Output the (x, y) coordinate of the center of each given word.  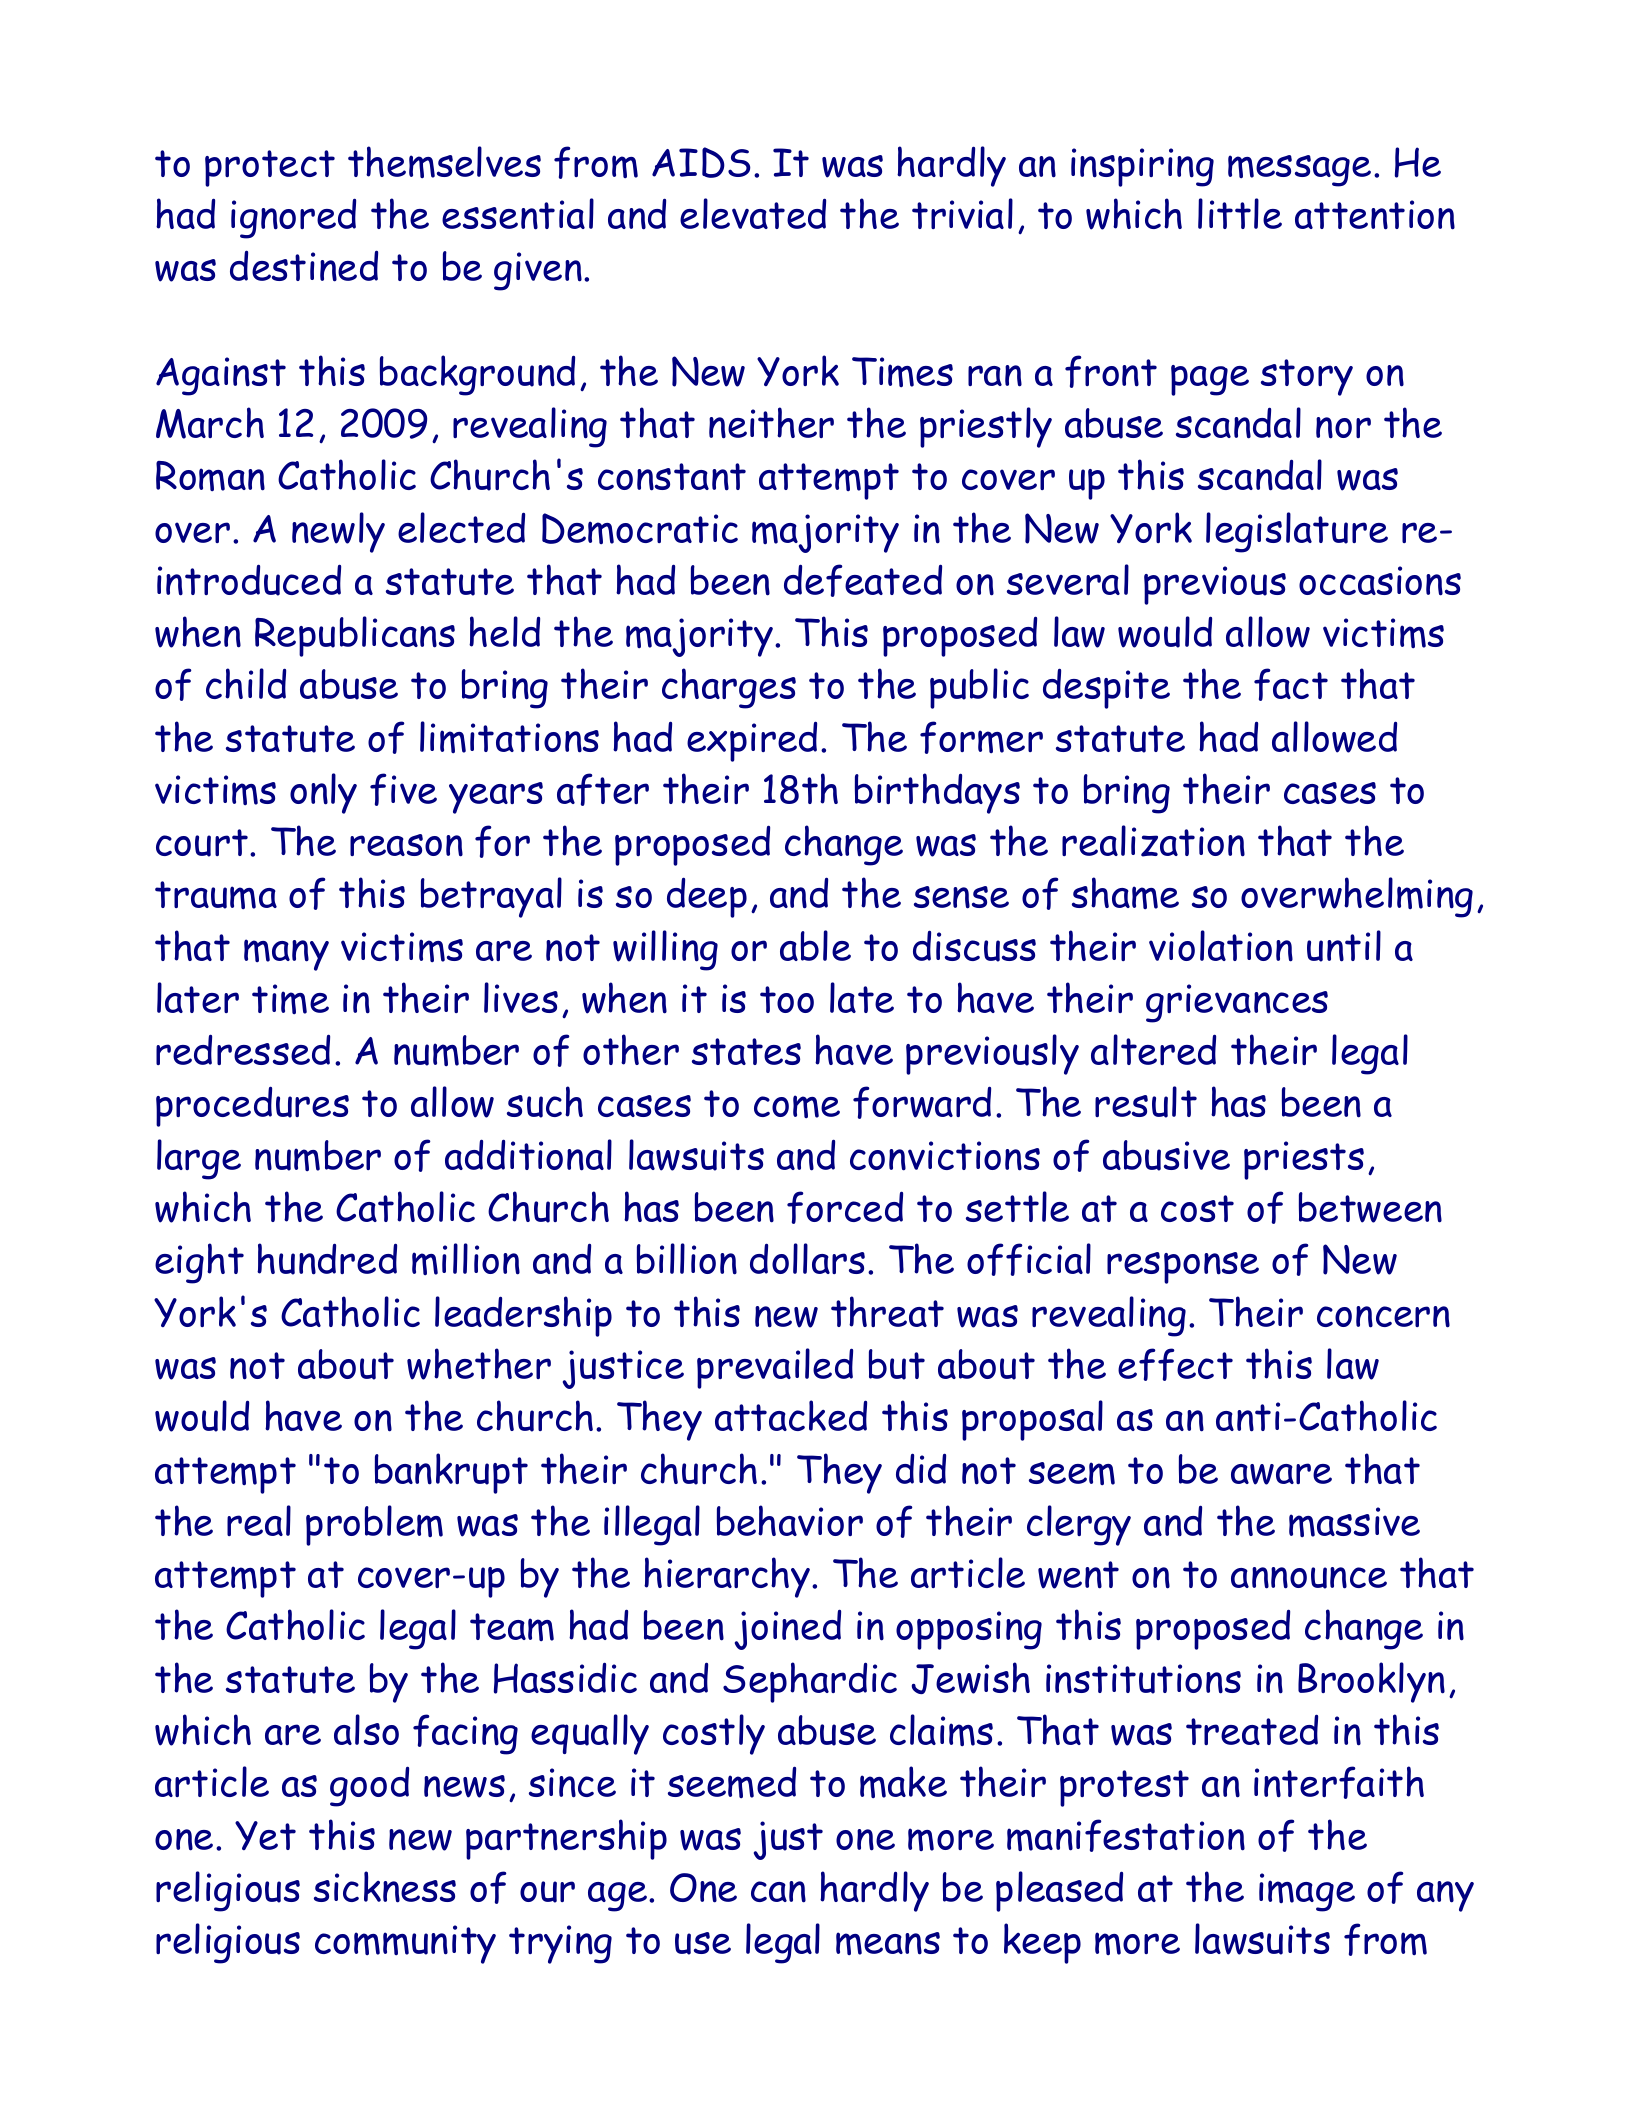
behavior (790, 1520)
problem (374, 1525)
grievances (1237, 1003)
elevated (753, 213)
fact (1291, 684)
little (1240, 213)
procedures (252, 1106)
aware (1281, 1474)
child (246, 683)
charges (729, 688)
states (746, 1051)
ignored (293, 218)
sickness (385, 1887)
